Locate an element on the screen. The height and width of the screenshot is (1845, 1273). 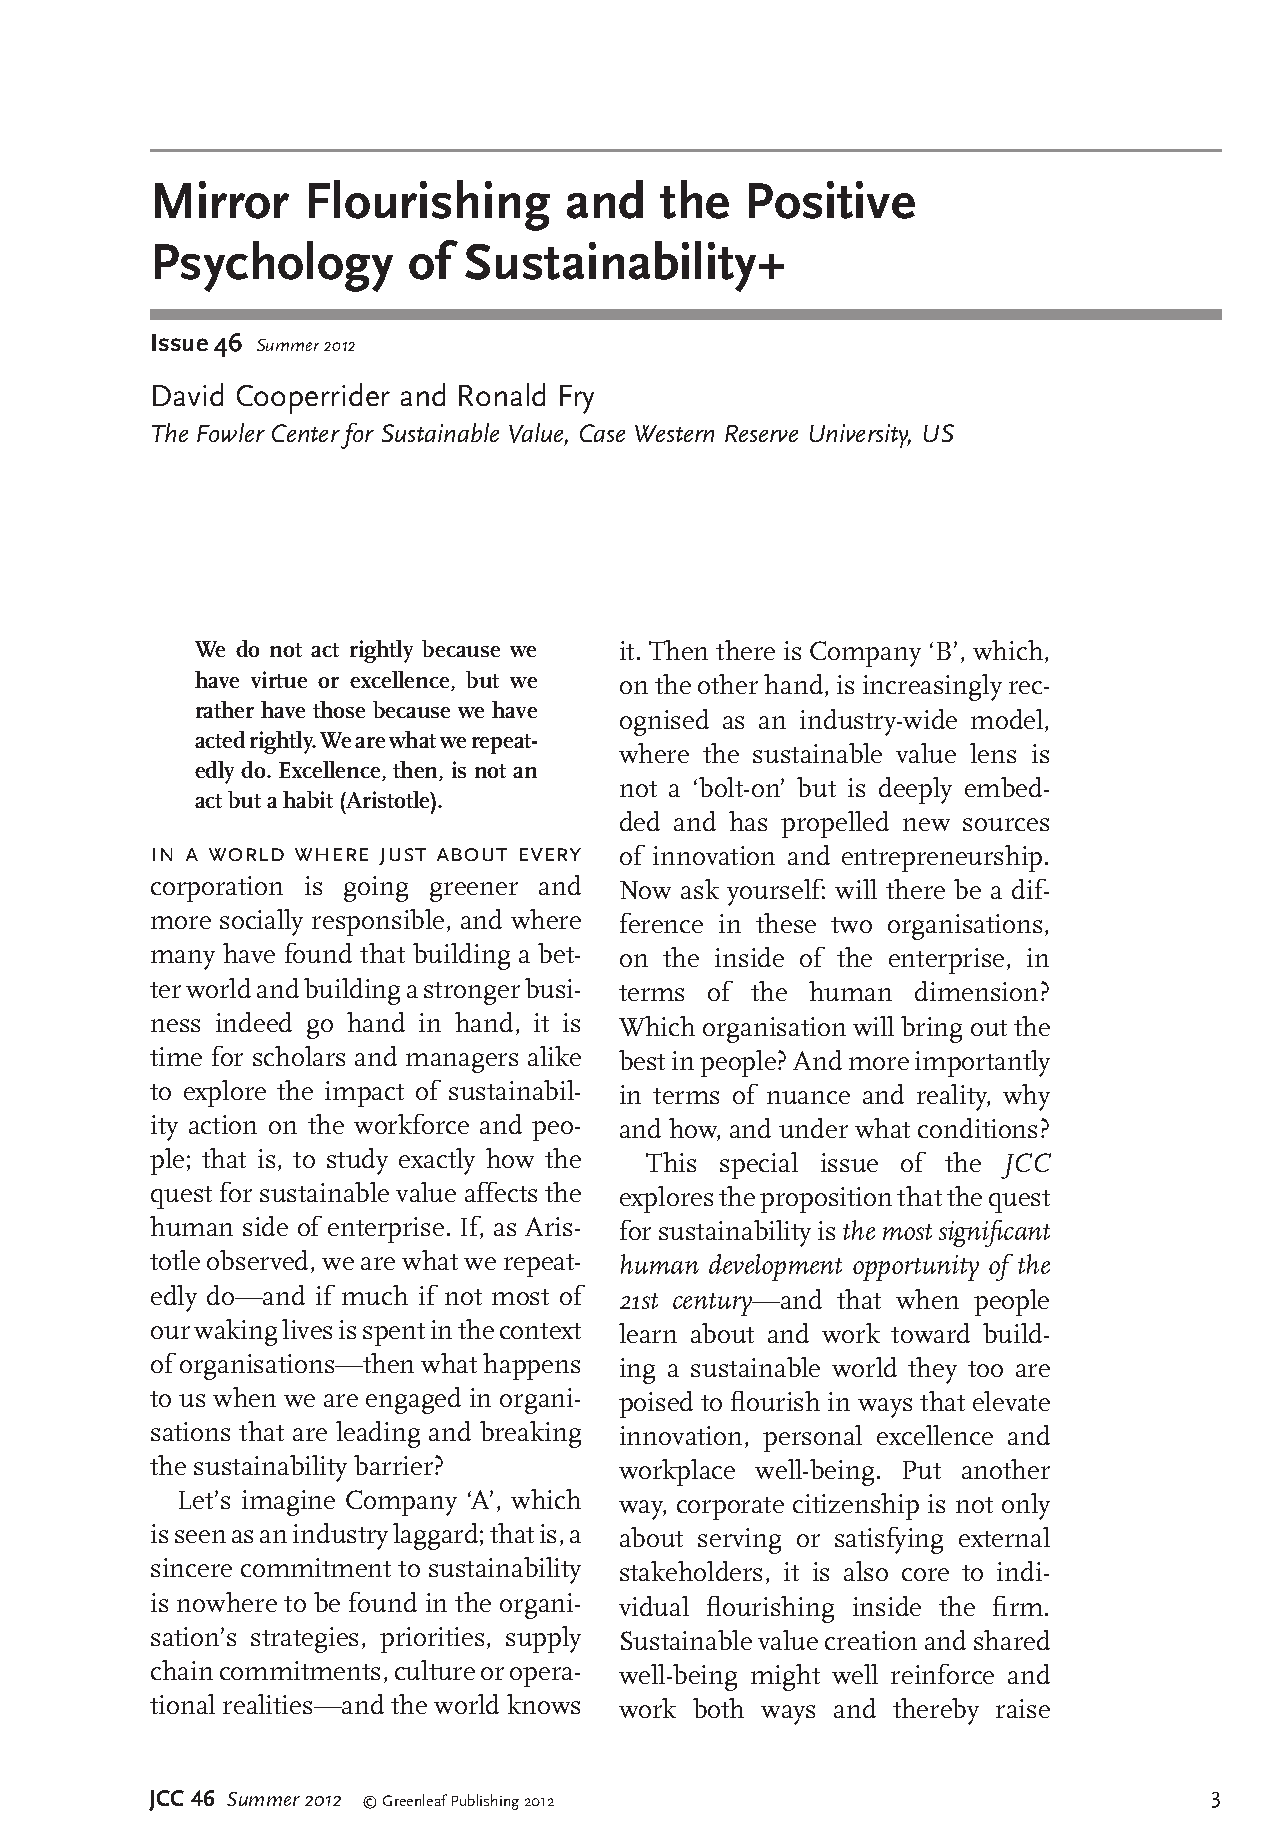
scholars is located at coordinates (299, 1056).
